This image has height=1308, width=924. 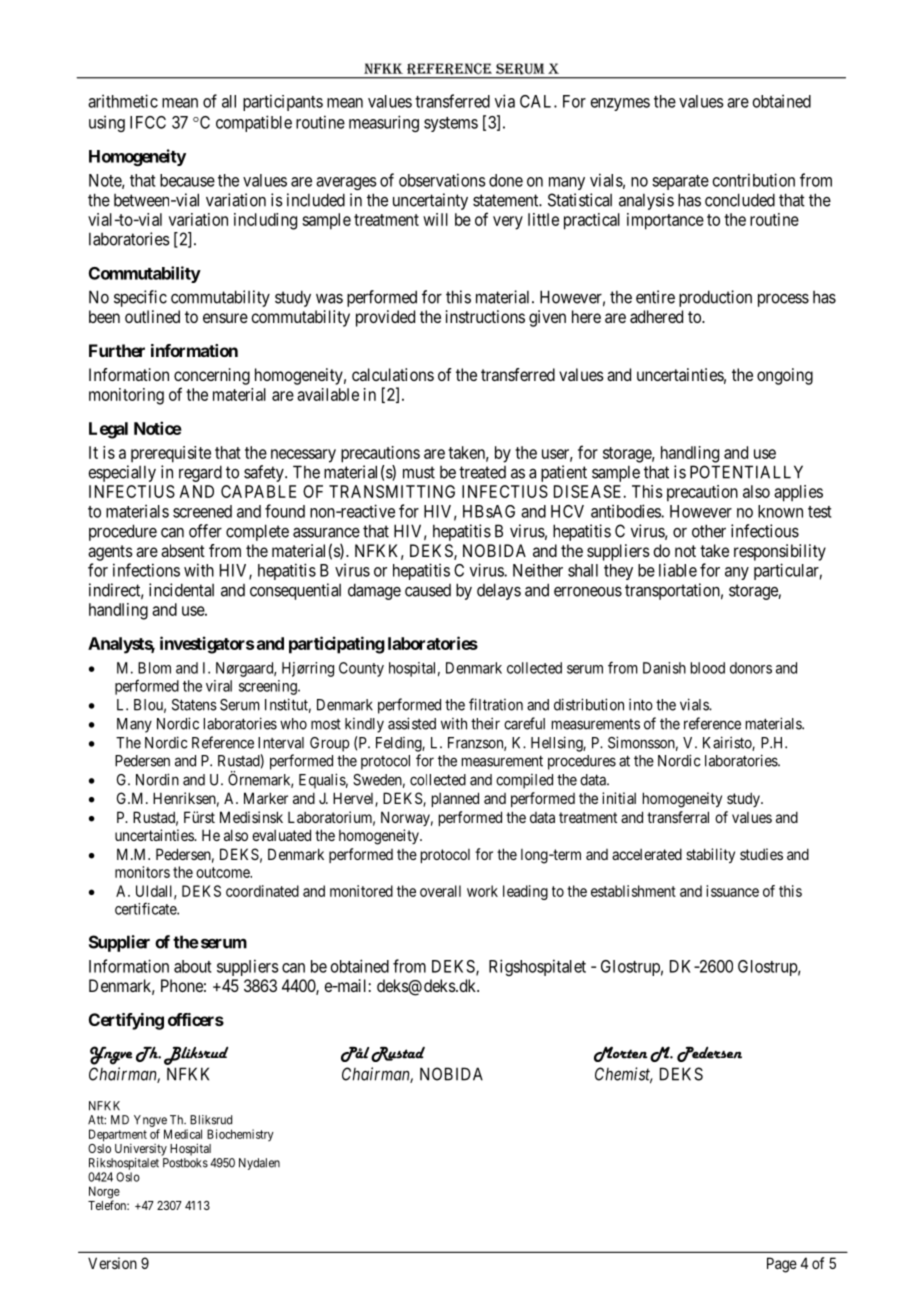 I want to click on Version, so click(x=112, y=1263).
